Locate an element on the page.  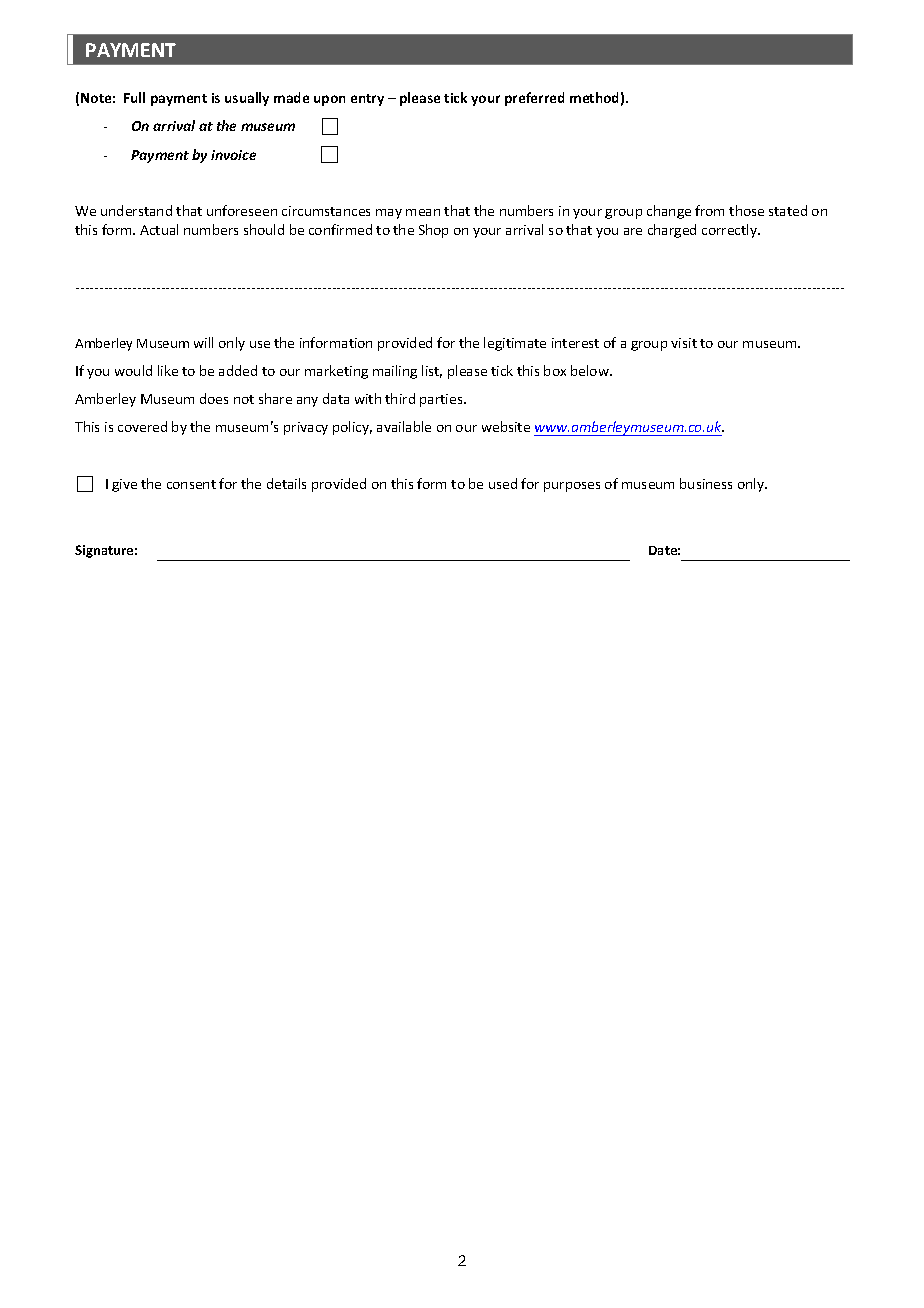
preferred is located at coordinates (534, 99).
